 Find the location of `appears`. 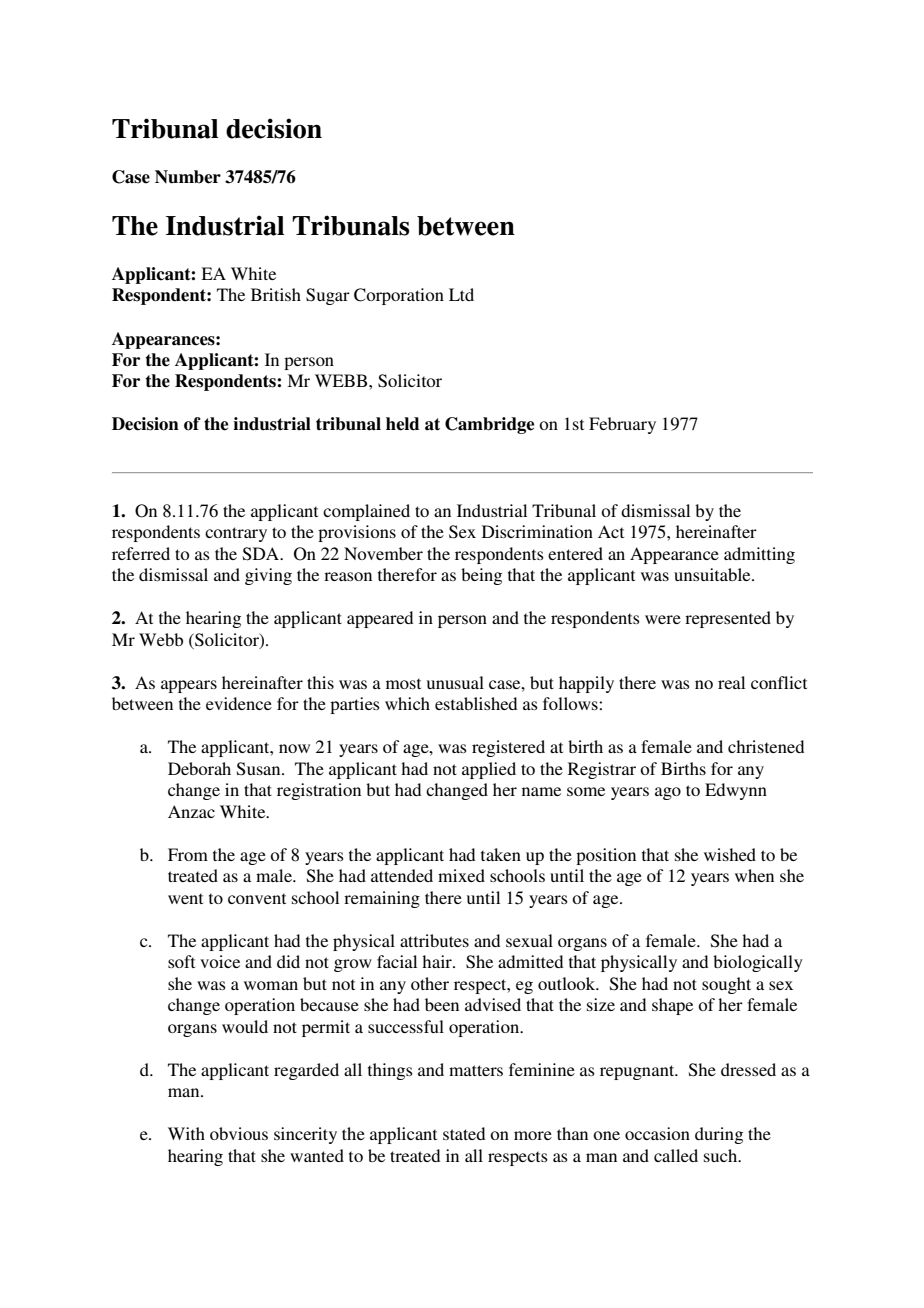

appears is located at coordinates (189, 686).
